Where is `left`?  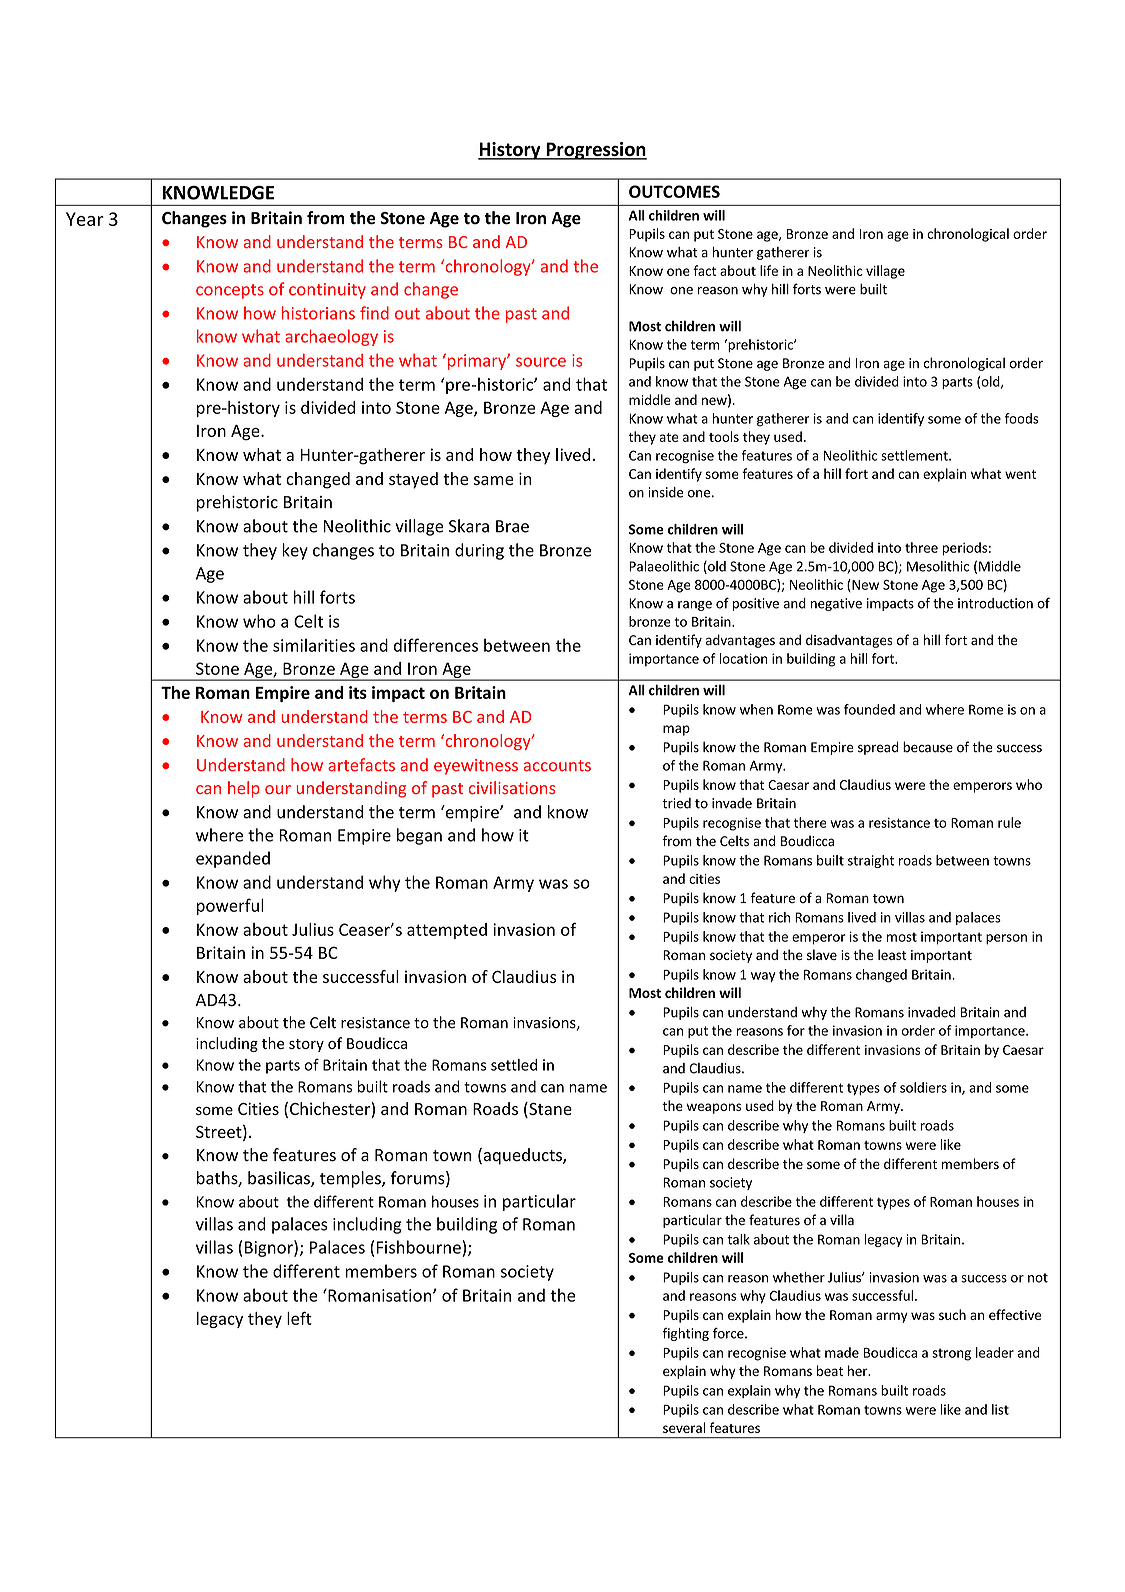
left is located at coordinates (299, 1318).
